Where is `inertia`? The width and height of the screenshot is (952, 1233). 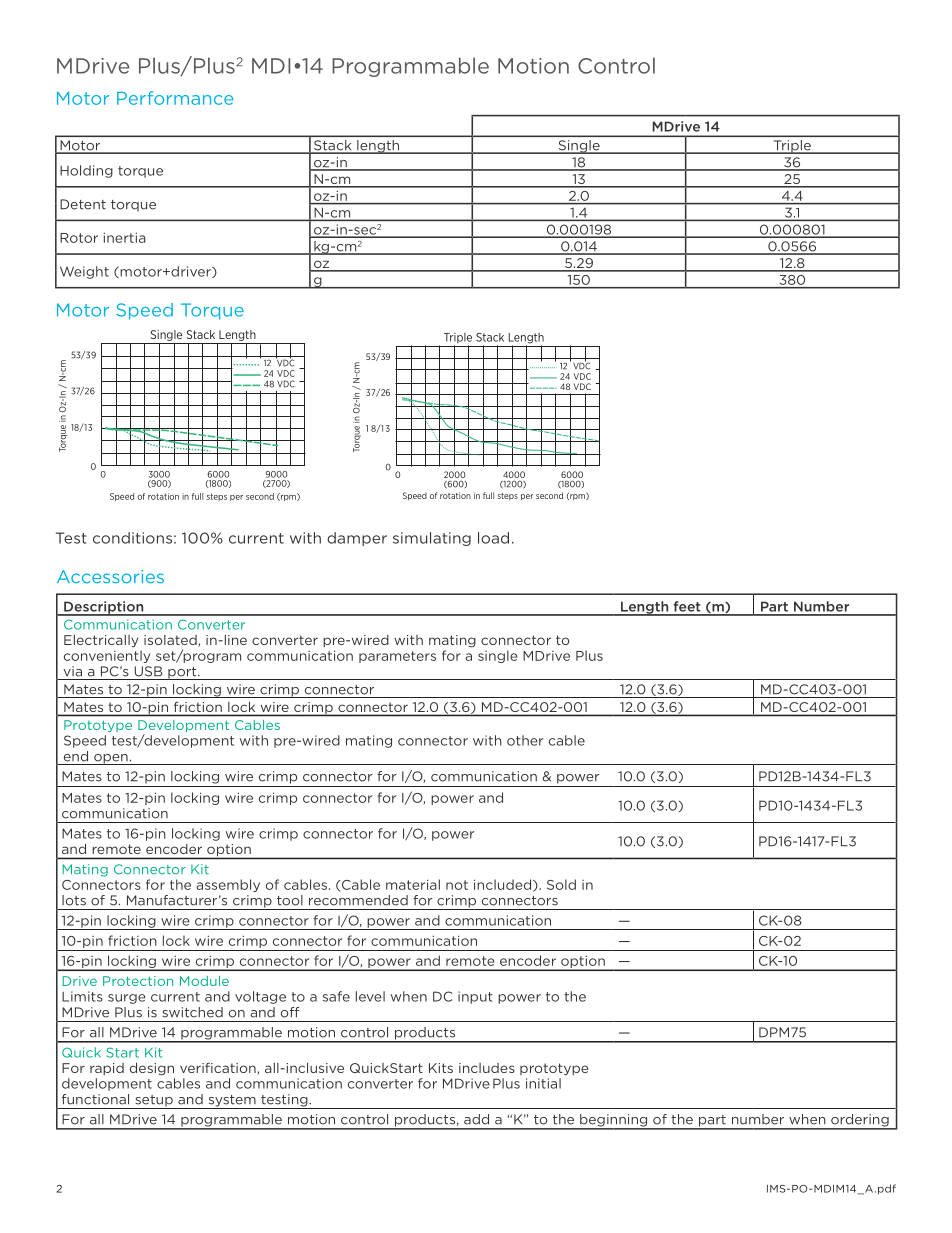
inertia is located at coordinates (124, 237).
